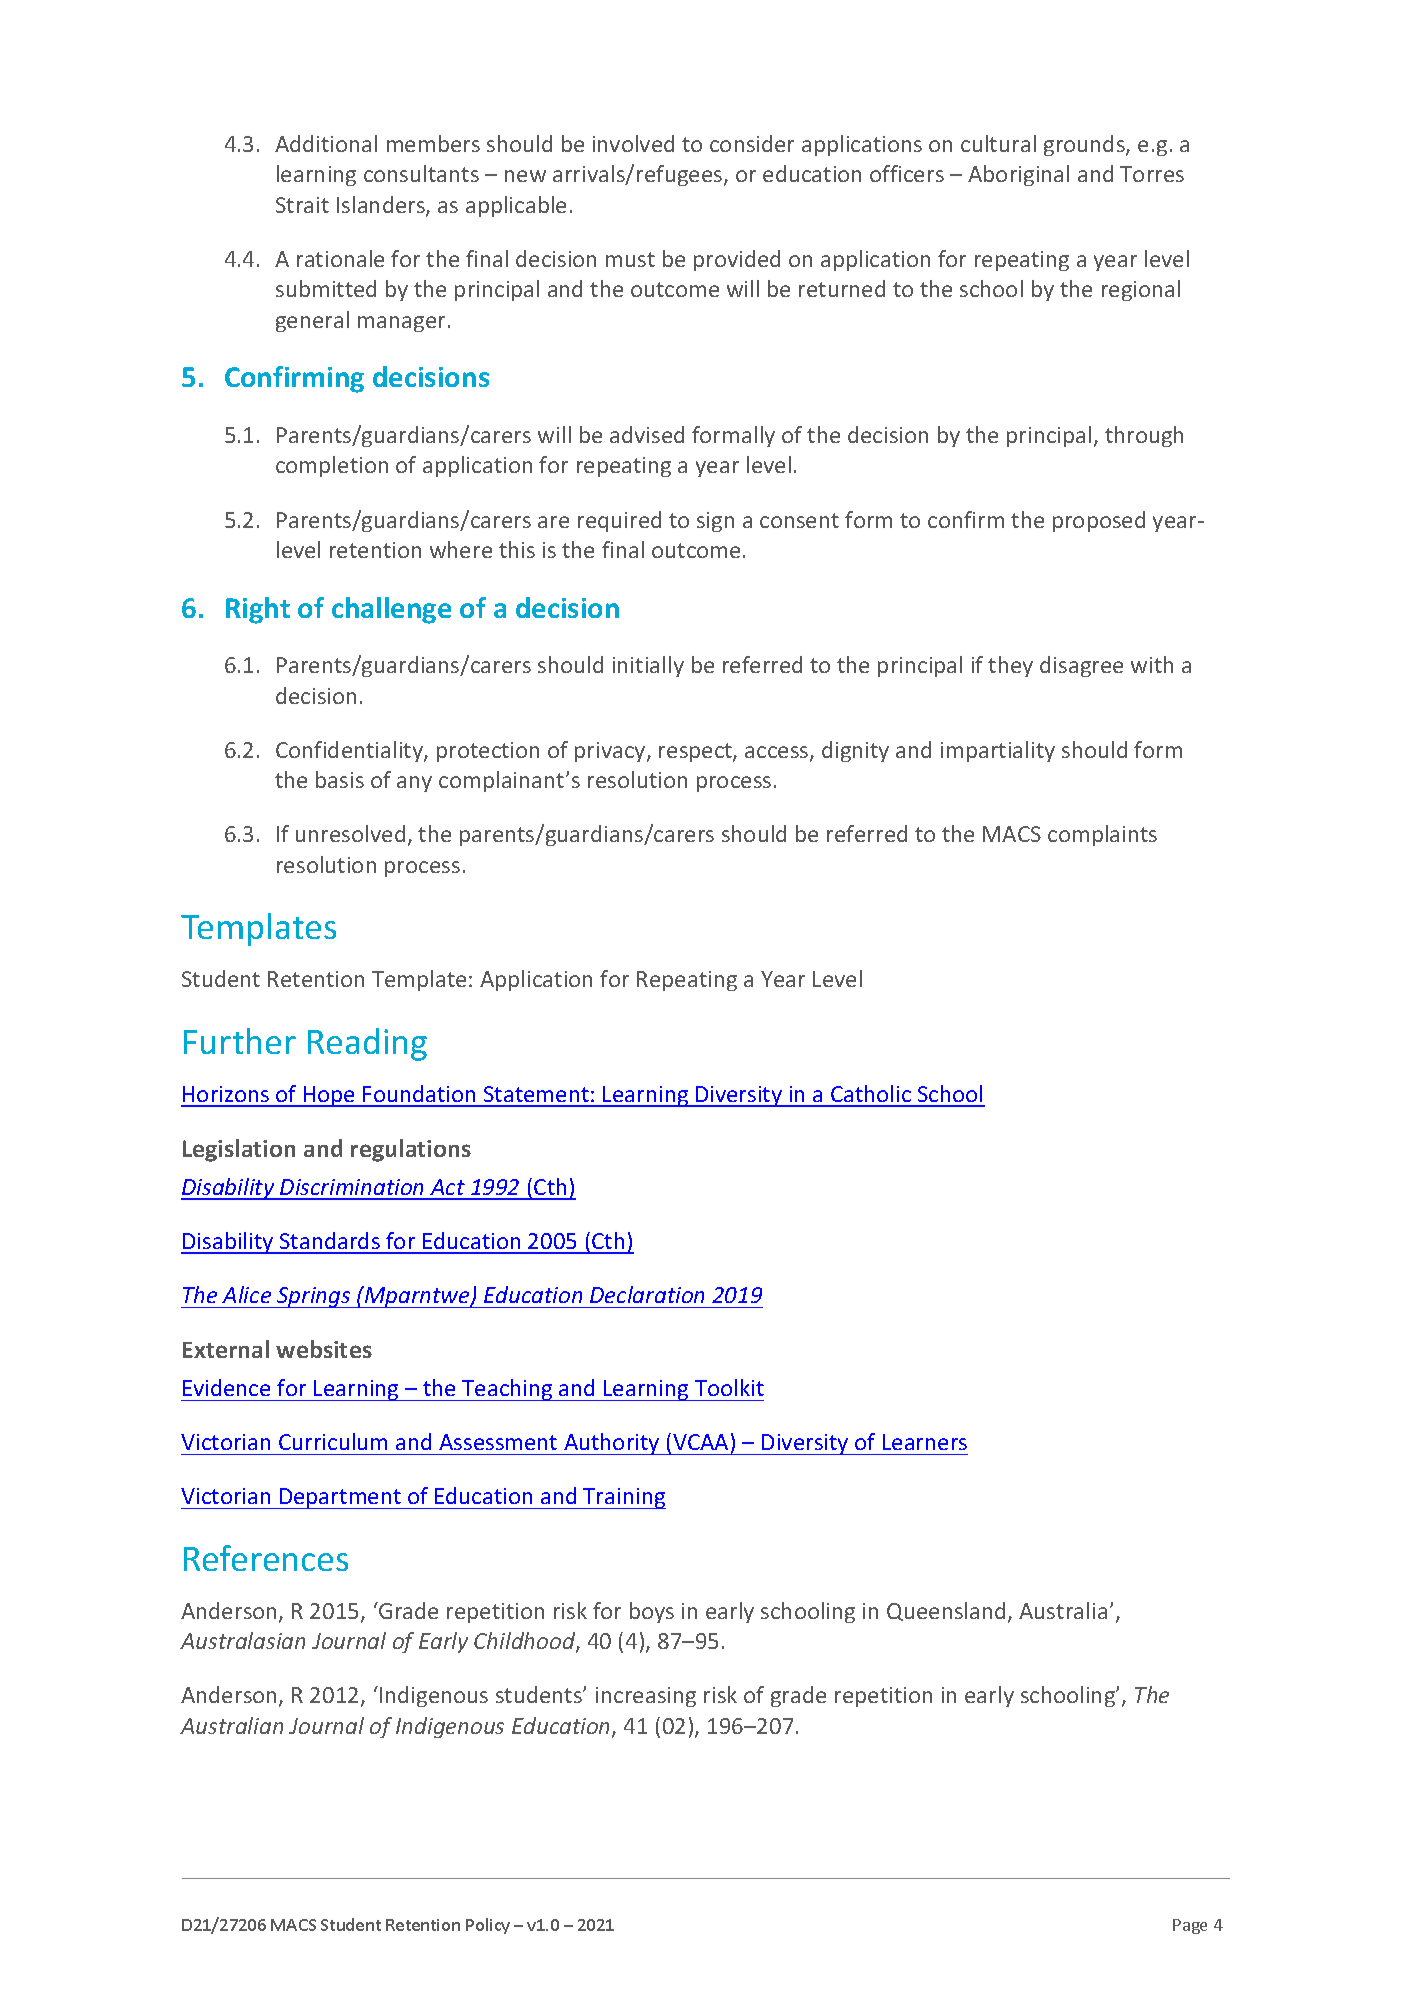  Describe the element at coordinates (302, 205) in the image. I see `Strait` at that location.
